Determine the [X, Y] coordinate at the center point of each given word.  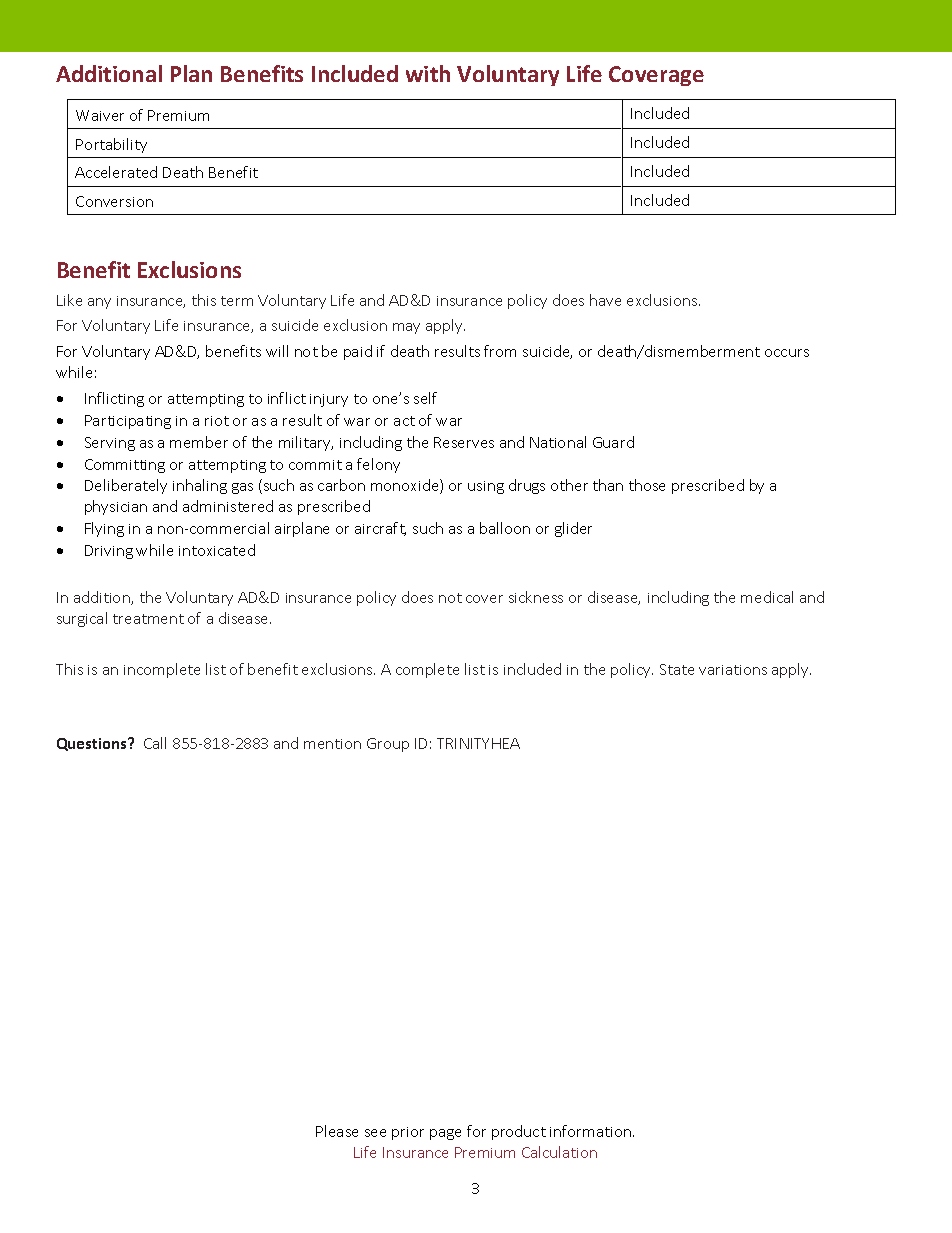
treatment [148, 619]
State [677, 669]
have [605, 300]
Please [337, 1131]
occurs [787, 353]
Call [155, 743]
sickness [536, 597]
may [406, 328]
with [428, 73]
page [445, 1134]
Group [388, 745]
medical [767, 597]
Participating [128, 422]
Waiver [100, 115]
